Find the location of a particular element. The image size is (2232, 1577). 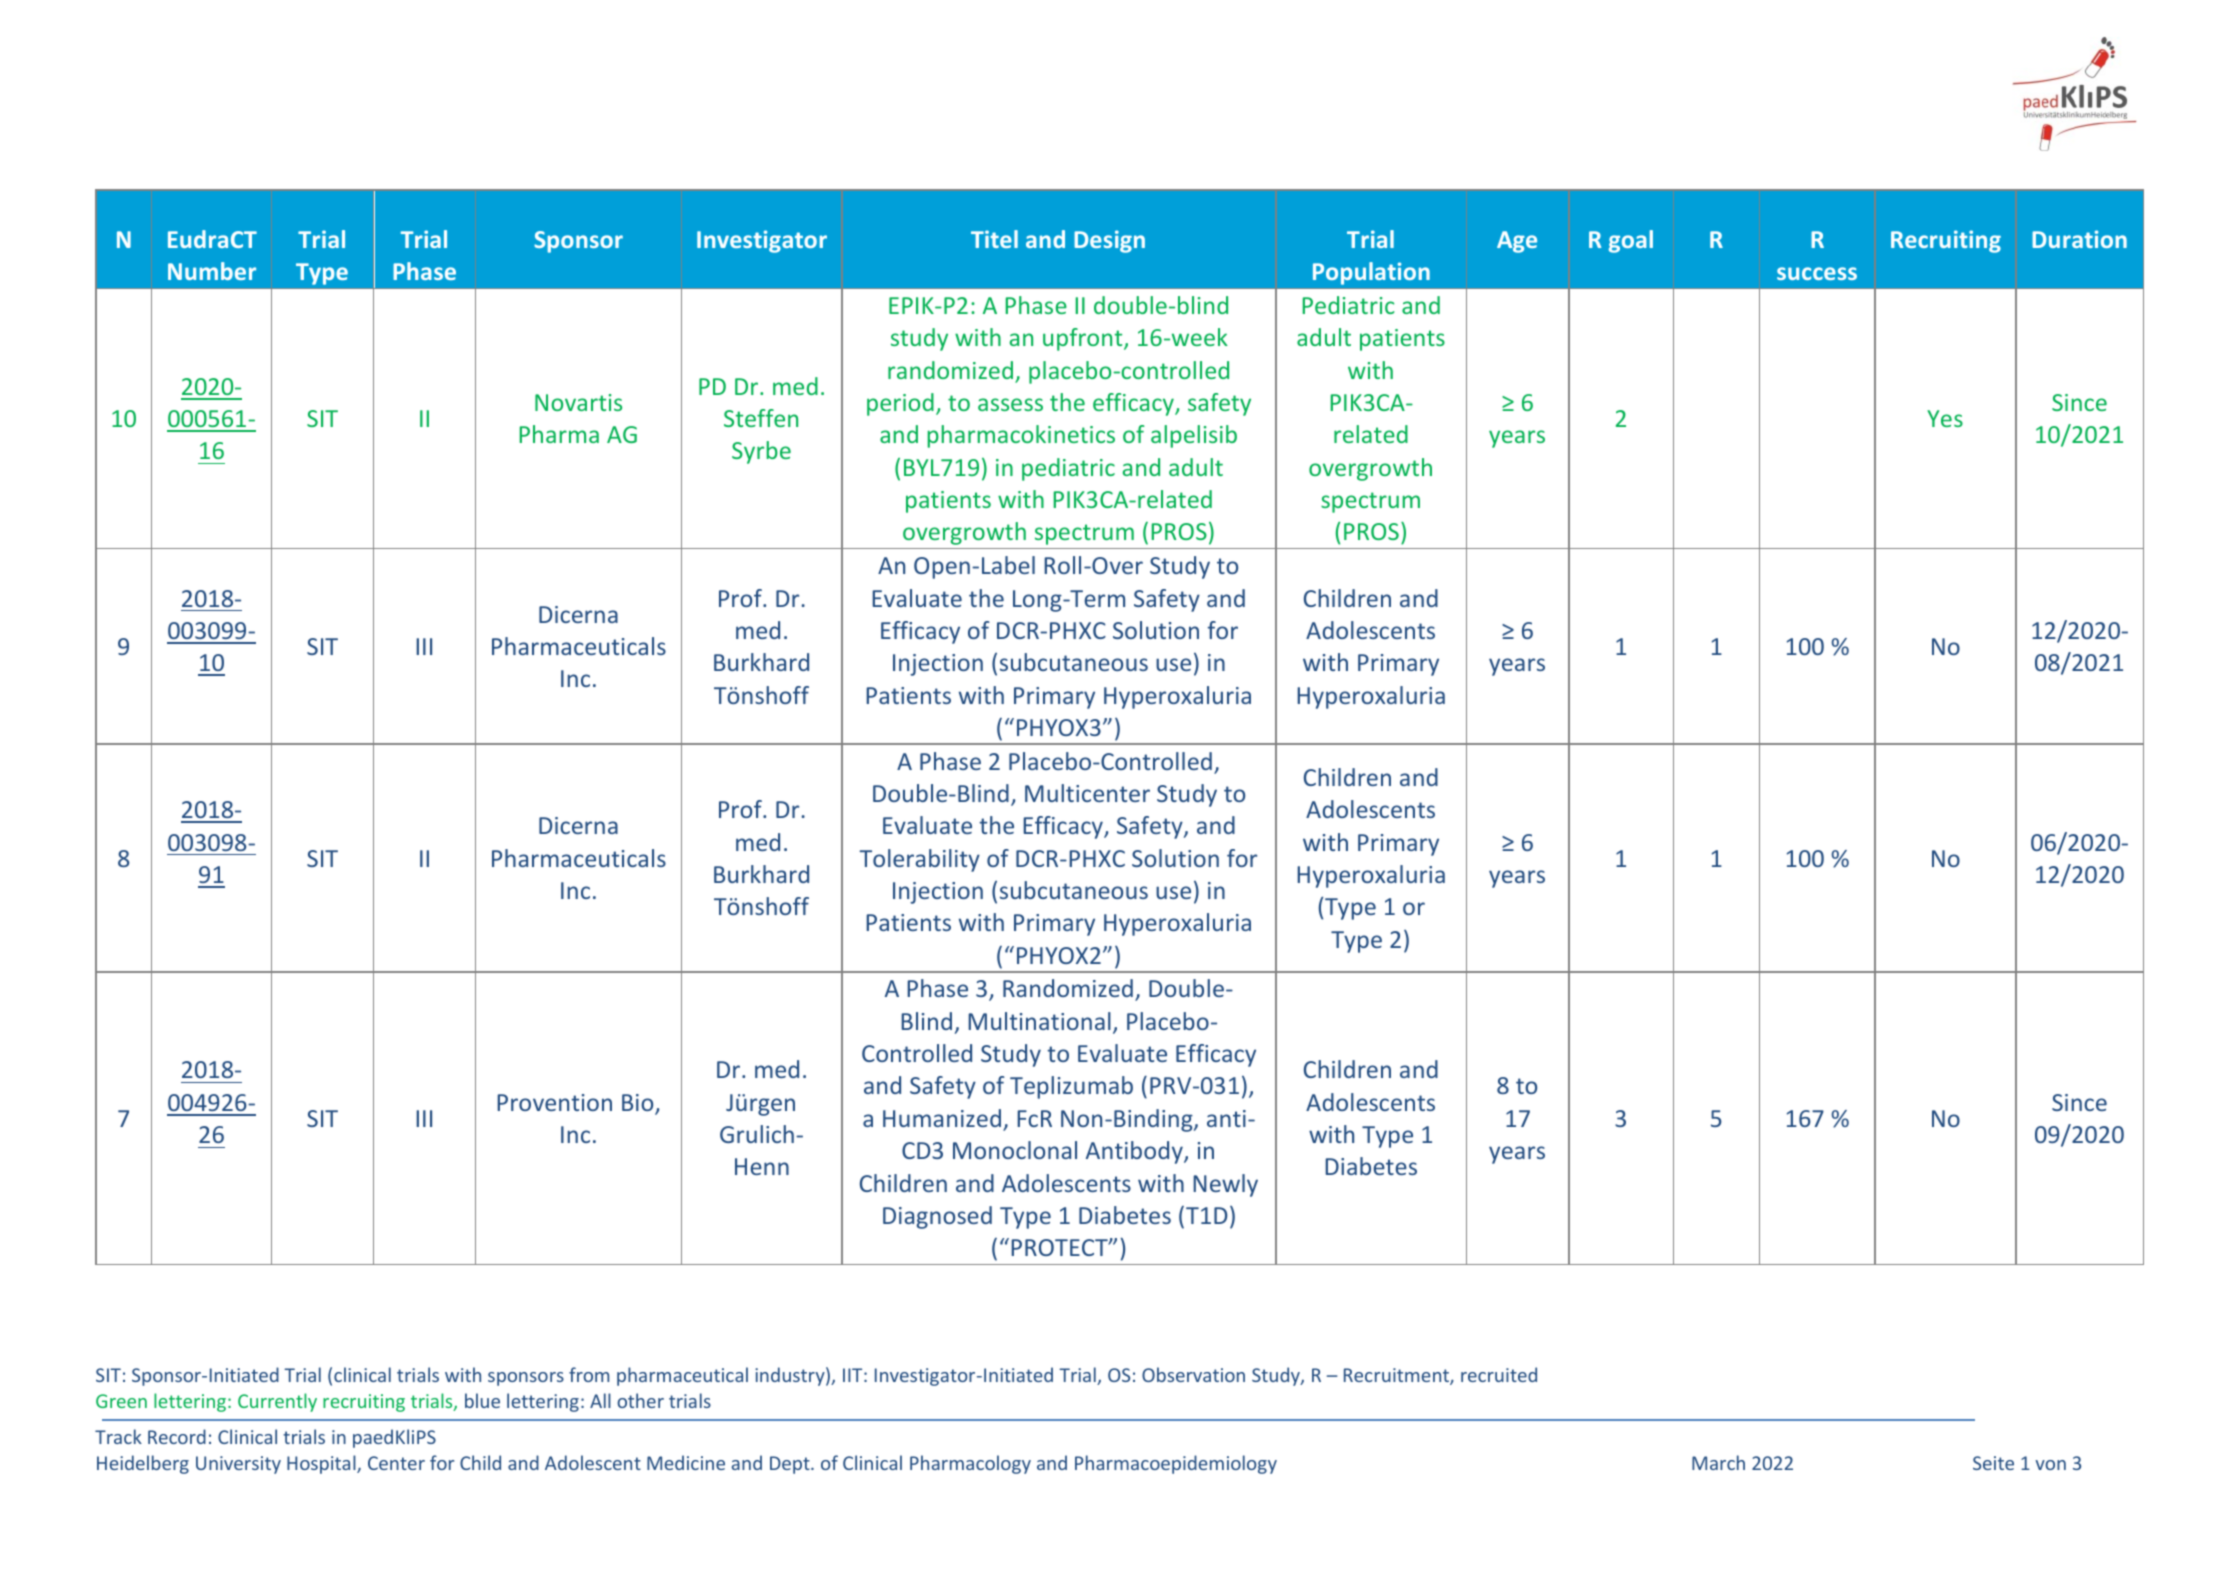

Currently is located at coordinates (277, 1402).
